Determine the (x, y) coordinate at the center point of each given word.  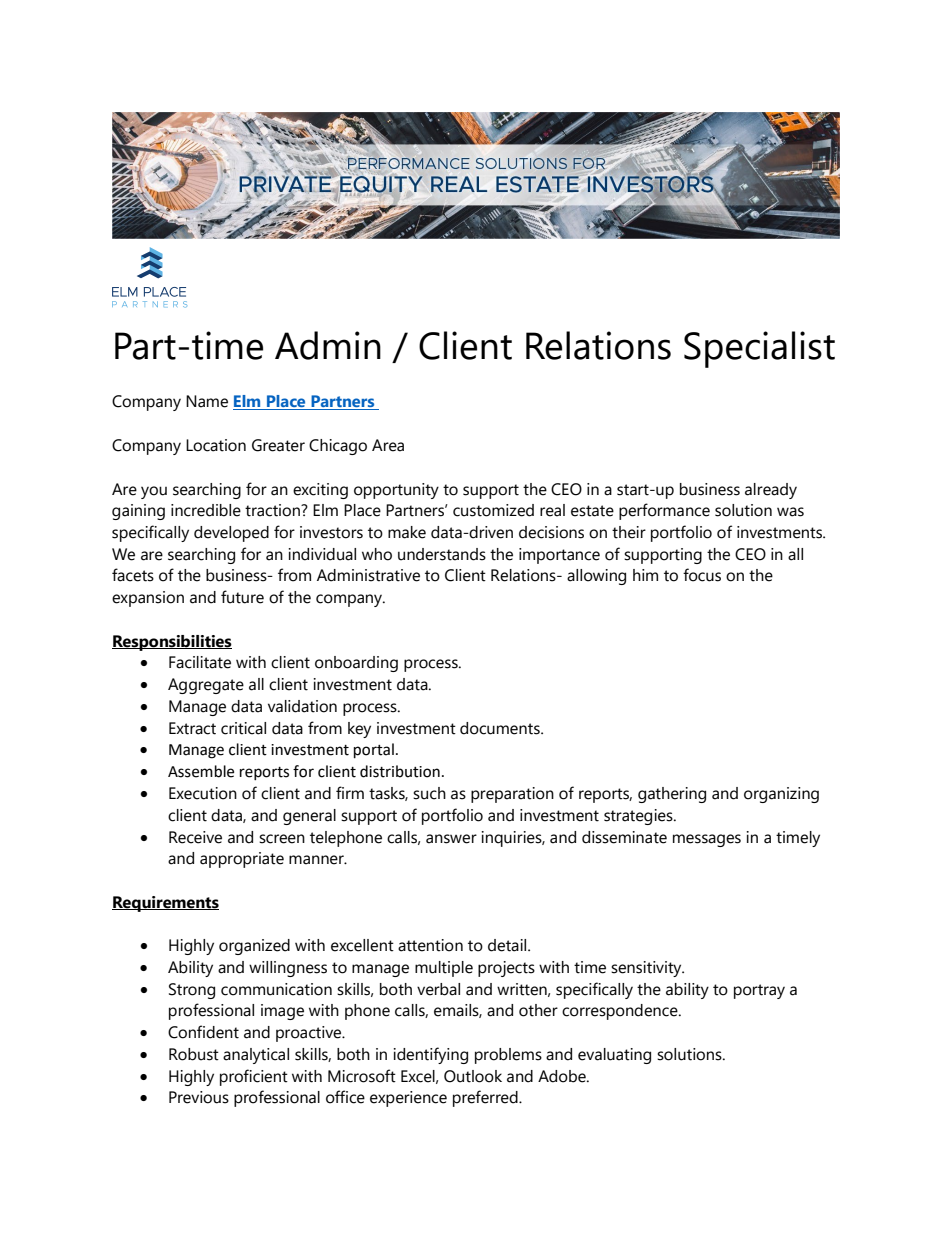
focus (702, 575)
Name (207, 401)
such (429, 793)
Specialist (759, 349)
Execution (203, 793)
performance (664, 511)
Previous (199, 1097)
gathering (672, 795)
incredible (206, 510)
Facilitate (200, 662)
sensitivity (647, 969)
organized (254, 947)
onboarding (356, 664)
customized (493, 510)
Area (388, 445)
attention (430, 945)
